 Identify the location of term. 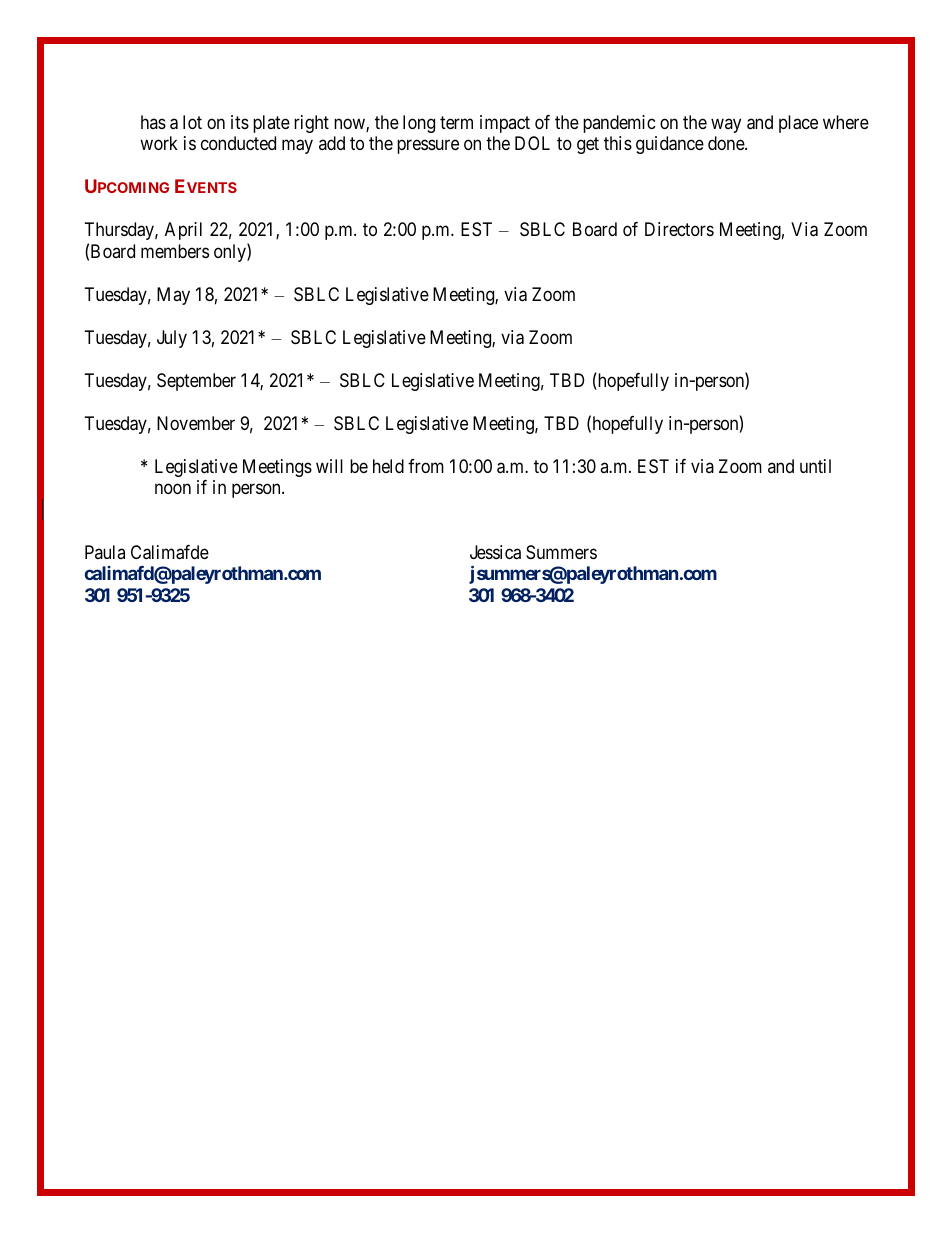
(456, 122).
